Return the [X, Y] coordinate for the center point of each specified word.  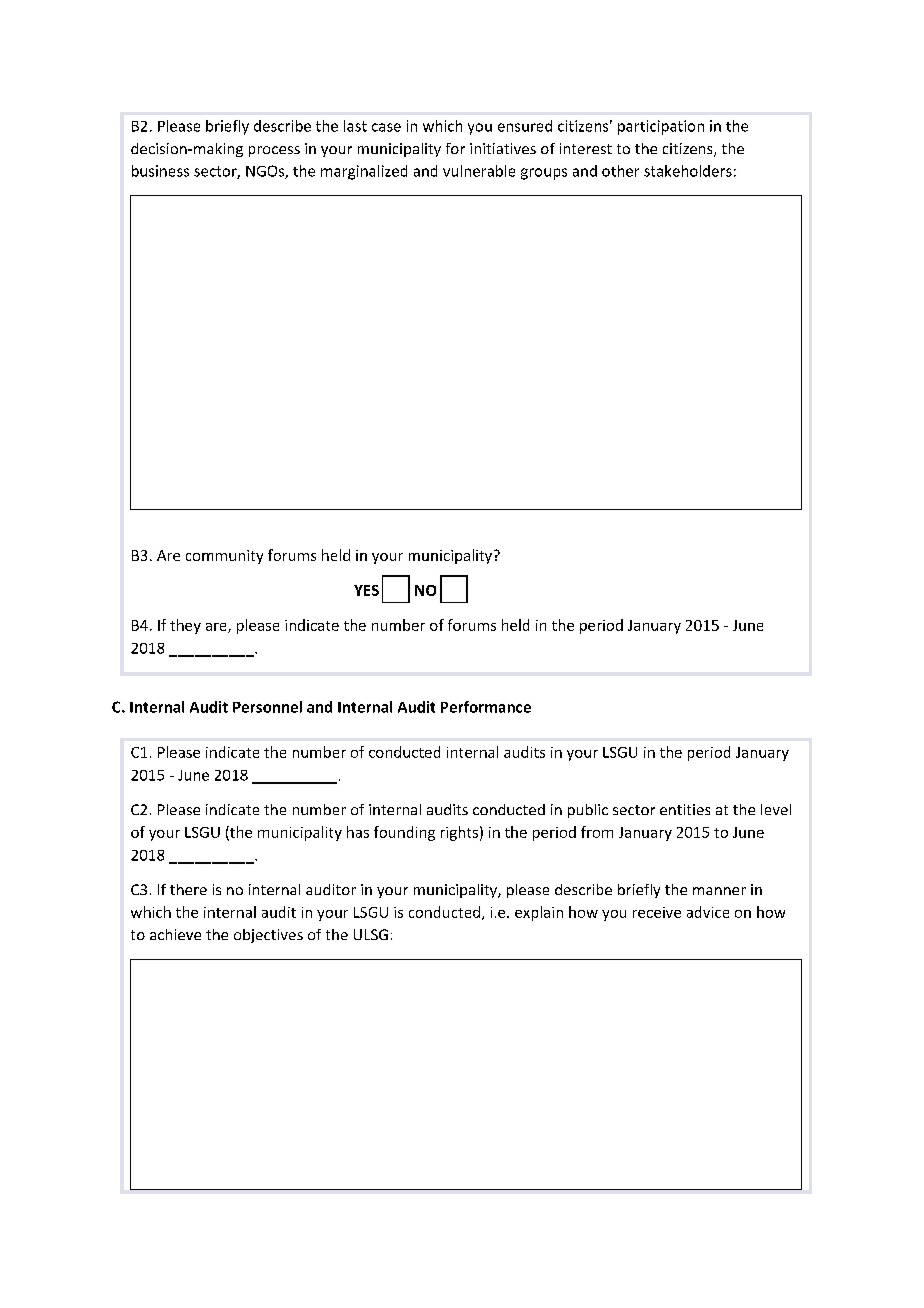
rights [459, 833]
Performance [486, 707]
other [620, 171]
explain [539, 913]
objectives [268, 936]
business [160, 171]
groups [544, 174]
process [274, 151]
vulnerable [479, 171]
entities [685, 809]
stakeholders [688, 171]
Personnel [267, 707]
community [224, 557]
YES [366, 590]
